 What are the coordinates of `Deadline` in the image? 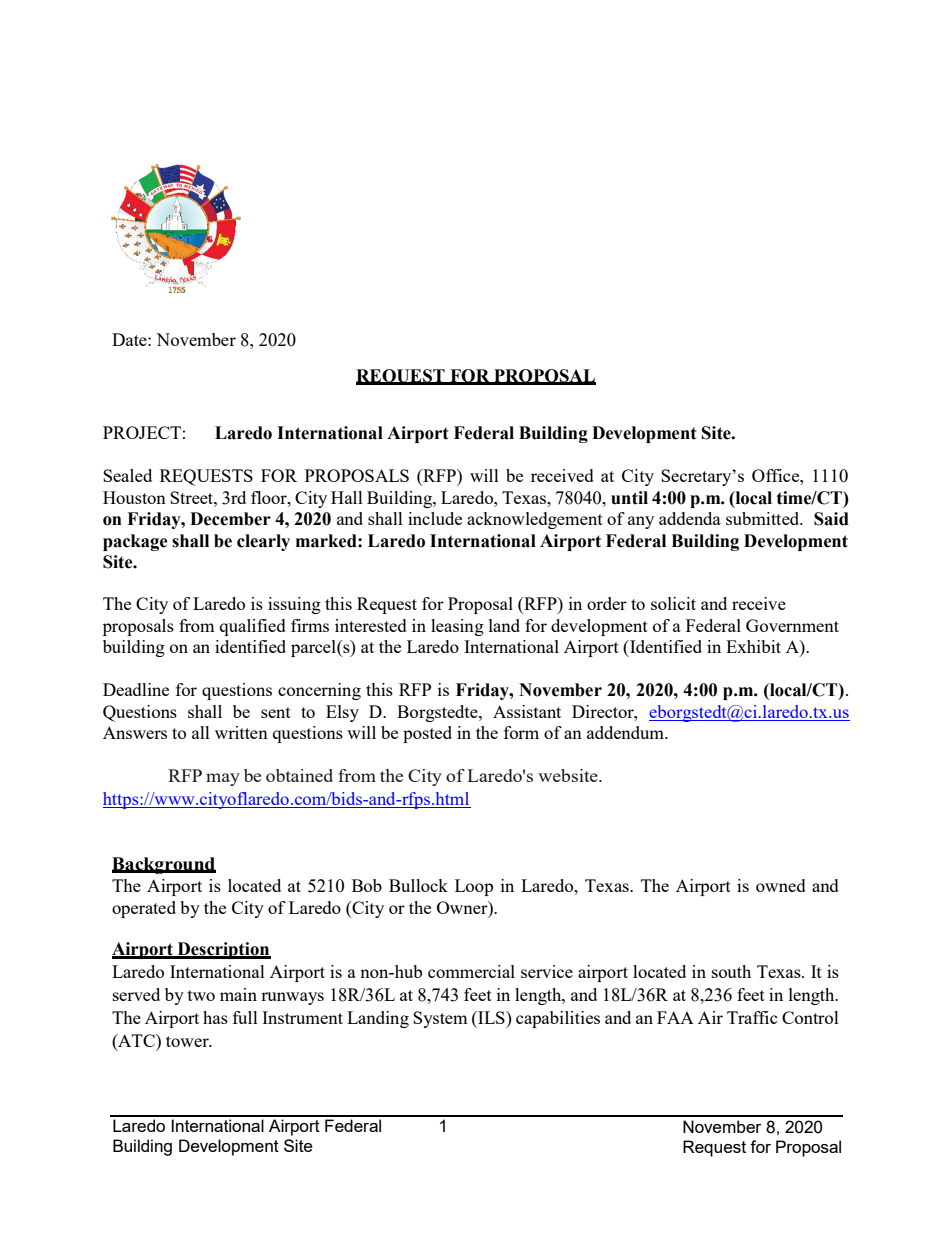 It's located at (136, 689).
